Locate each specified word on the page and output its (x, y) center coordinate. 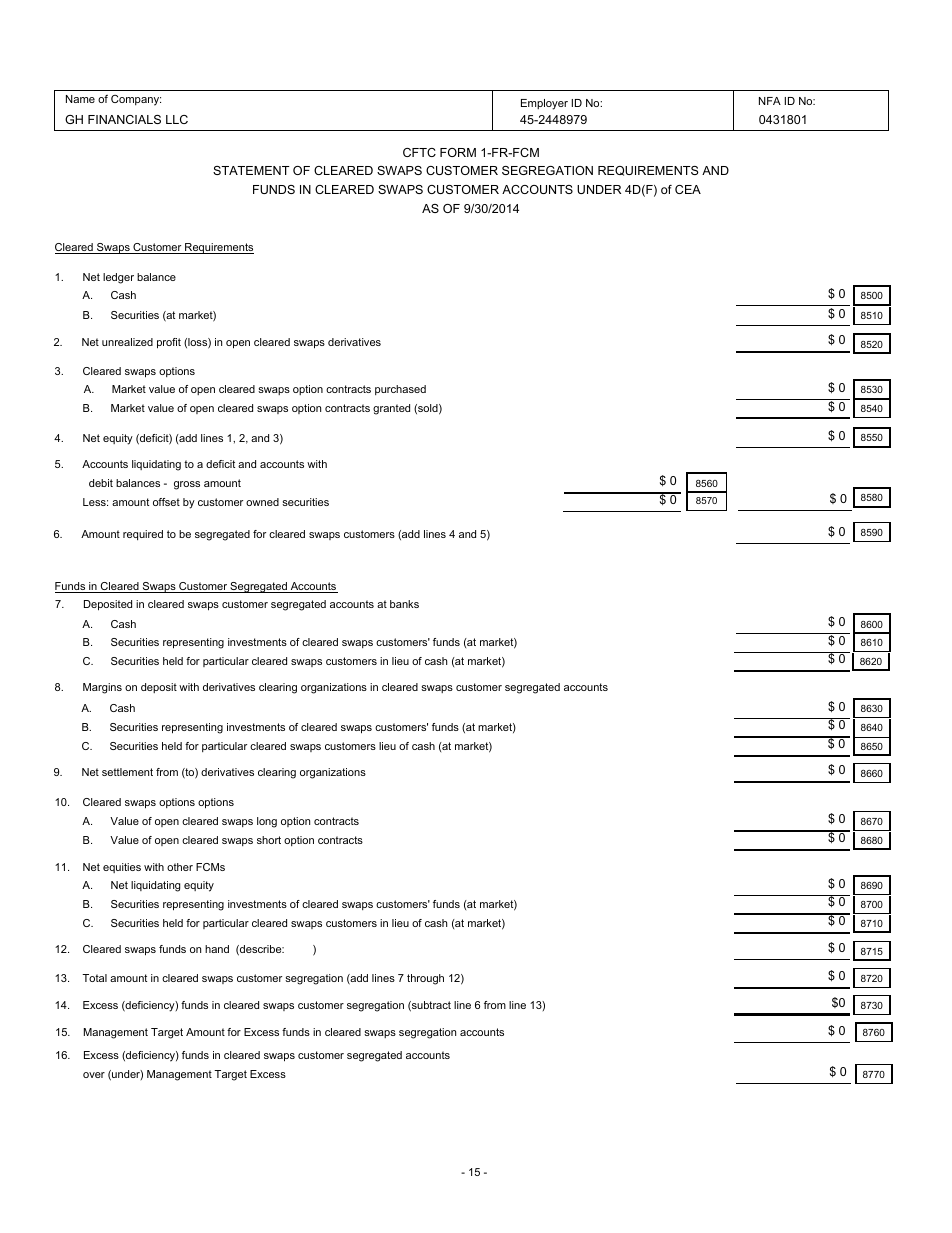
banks (404, 604)
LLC (177, 119)
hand (217, 949)
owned (262, 502)
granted (391, 409)
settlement (127, 772)
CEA (688, 189)
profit (169, 343)
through (425, 979)
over (94, 1075)
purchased (400, 390)
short (269, 840)
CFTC (419, 152)
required (143, 535)
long (267, 822)
